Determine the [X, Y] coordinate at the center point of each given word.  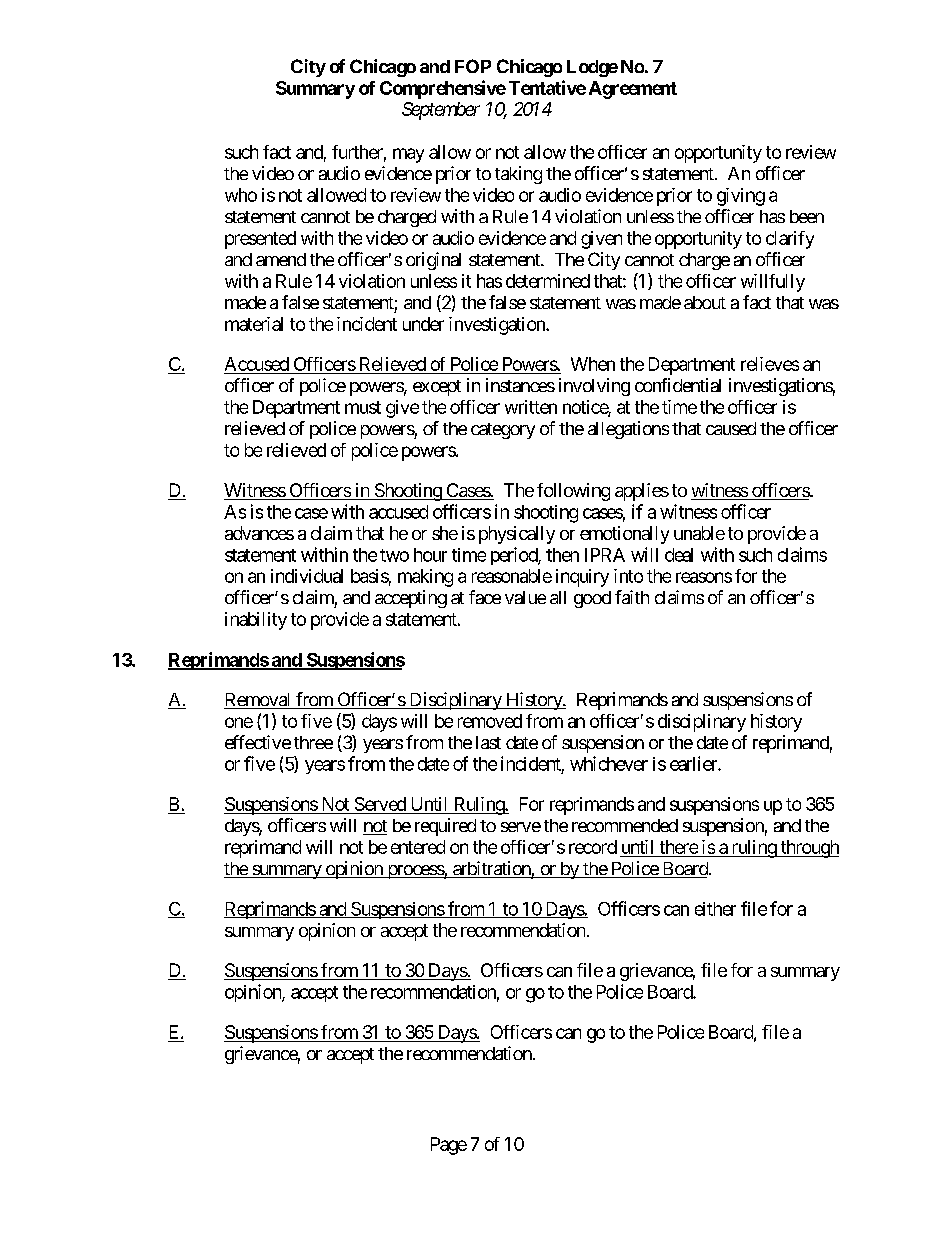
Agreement [633, 90]
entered [418, 847]
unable [699, 533]
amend [281, 259]
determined [548, 281]
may [408, 155]
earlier [694, 763]
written [531, 407]
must [363, 407]
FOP [473, 66]
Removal [258, 701]
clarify [790, 240]
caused [731, 428]
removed [490, 721]
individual [307, 576]
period [515, 556]
